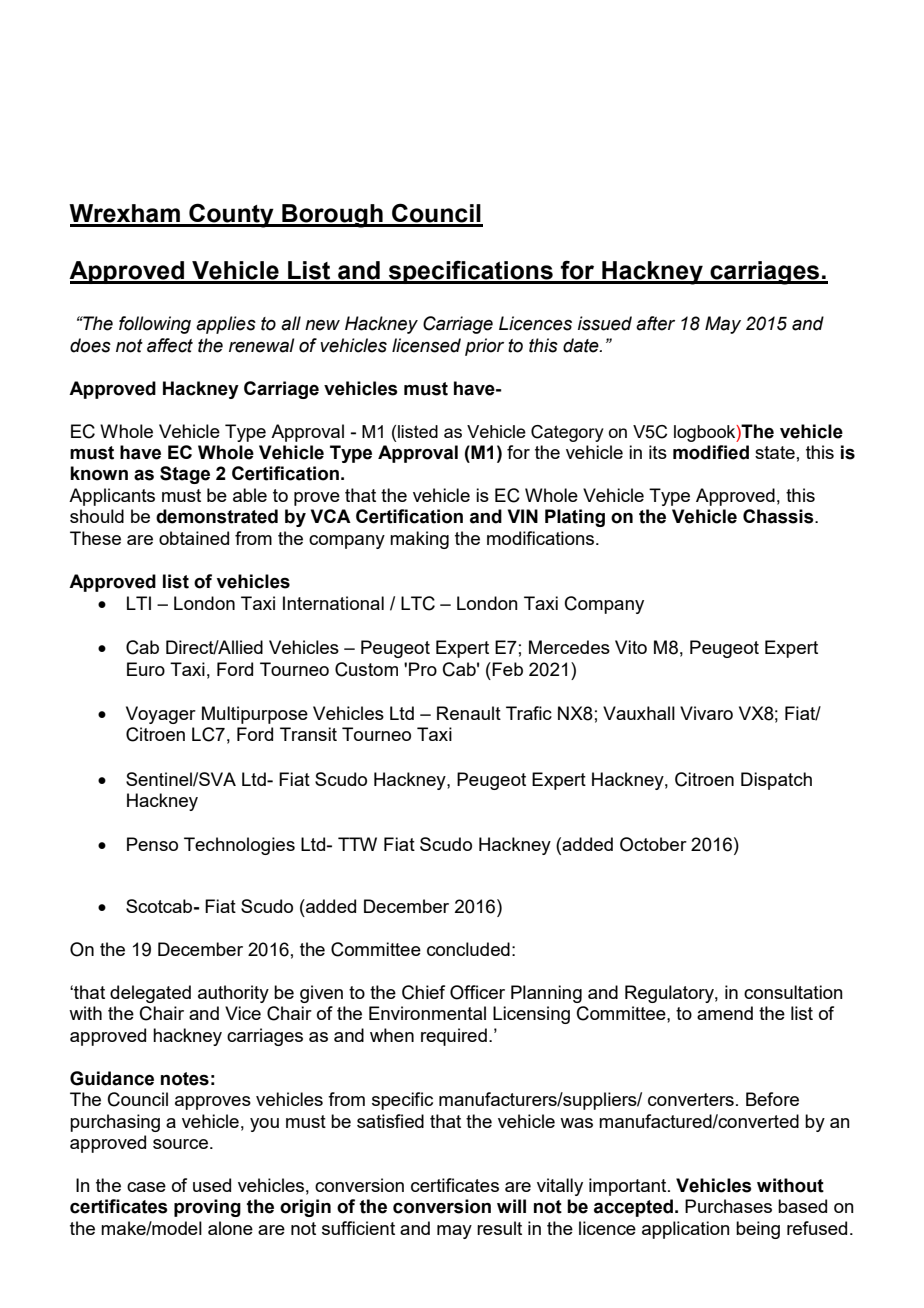 The width and height of the page is (924, 1308). Describe the element at coordinates (207, 1208) in the page. I see `proving` at that location.
